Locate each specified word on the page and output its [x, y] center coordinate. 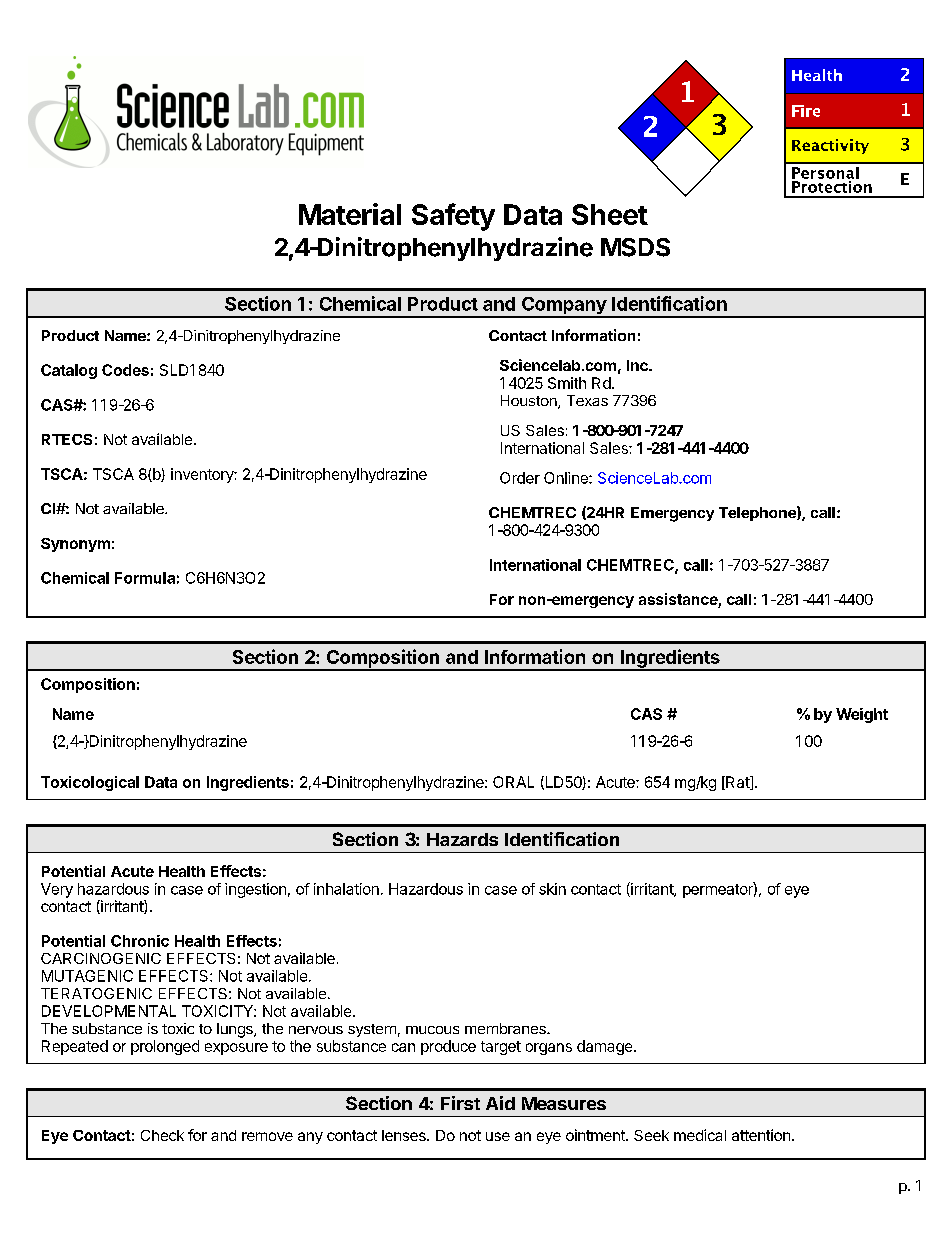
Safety [453, 217]
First [460, 1103]
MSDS [635, 247]
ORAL [513, 782]
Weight [862, 715]
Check [162, 1135]
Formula [145, 578]
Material [350, 214]
